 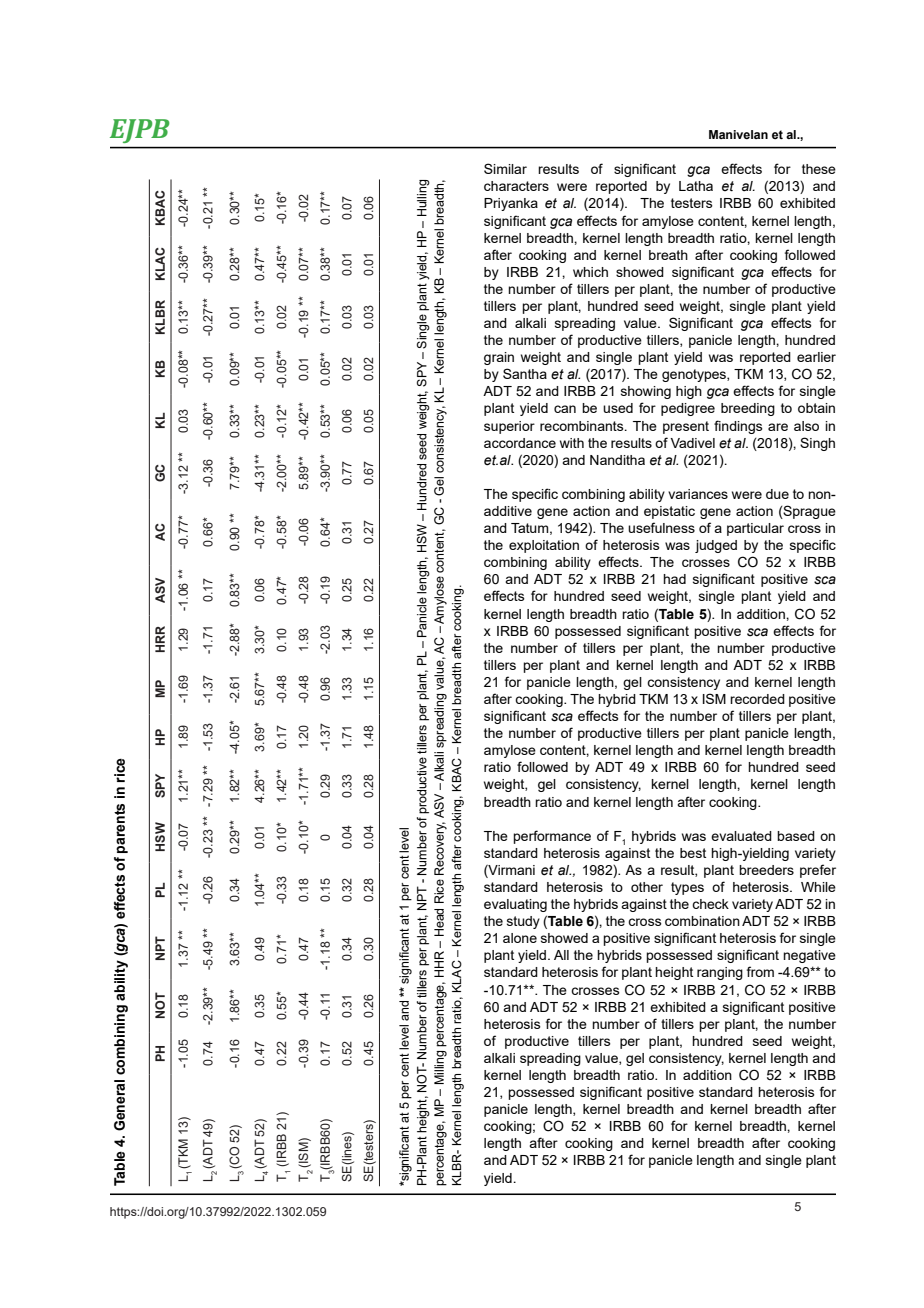 What do you see at coordinates (819, 169) in the page?
I see `these` at bounding box center [819, 169].
